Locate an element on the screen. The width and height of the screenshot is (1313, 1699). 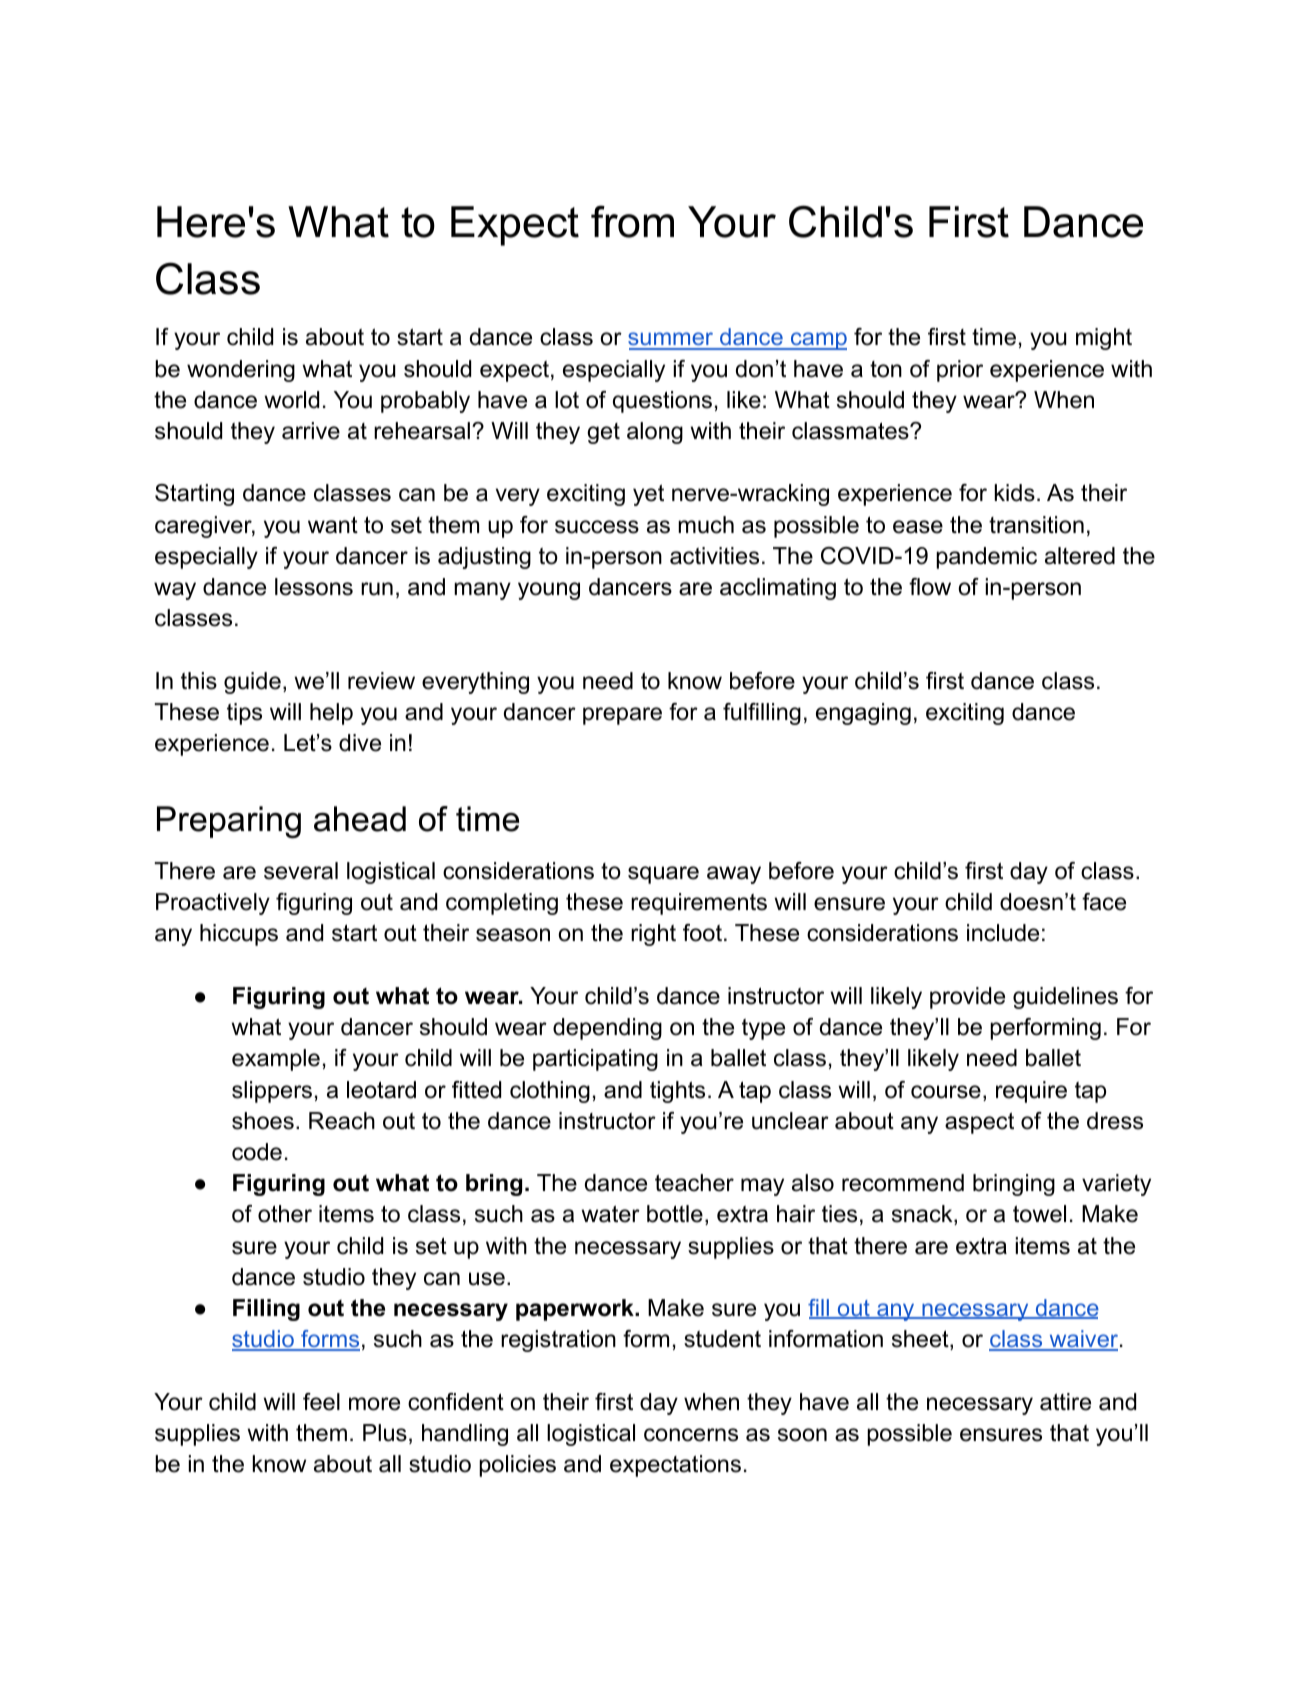
wondering is located at coordinates (241, 371).
